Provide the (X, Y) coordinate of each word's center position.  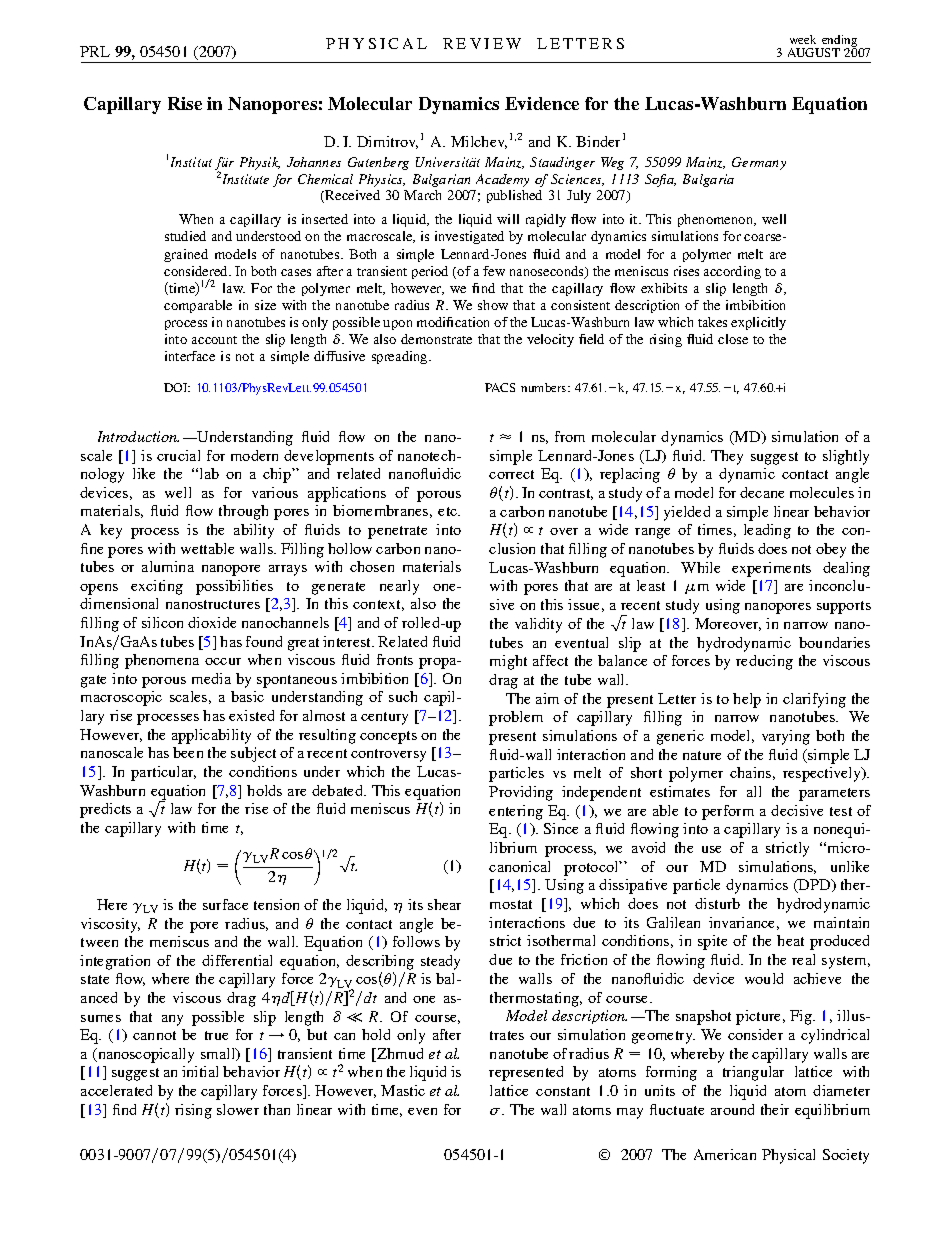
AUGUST (814, 52)
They (727, 457)
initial (200, 1071)
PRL (95, 51)
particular (163, 773)
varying (786, 737)
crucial (178, 455)
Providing (521, 793)
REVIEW (482, 43)
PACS (500, 387)
